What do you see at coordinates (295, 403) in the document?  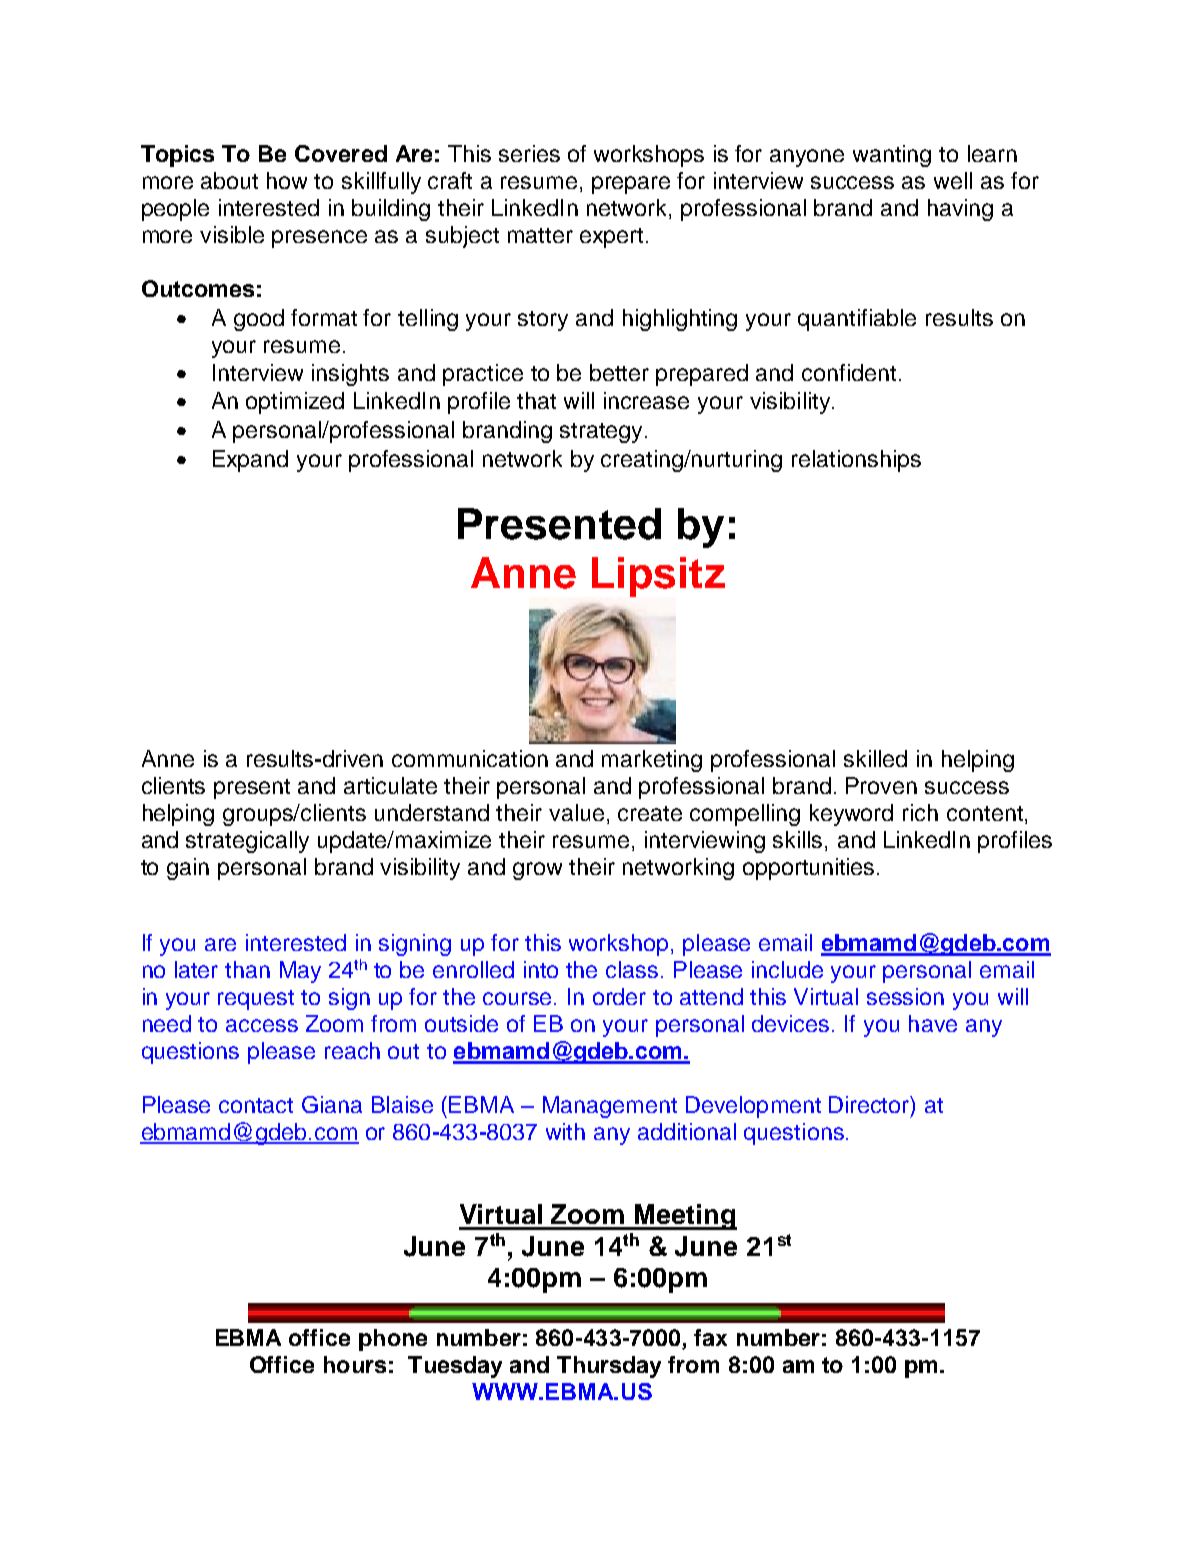 I see `optimized` at bounding box center [295, 403].
